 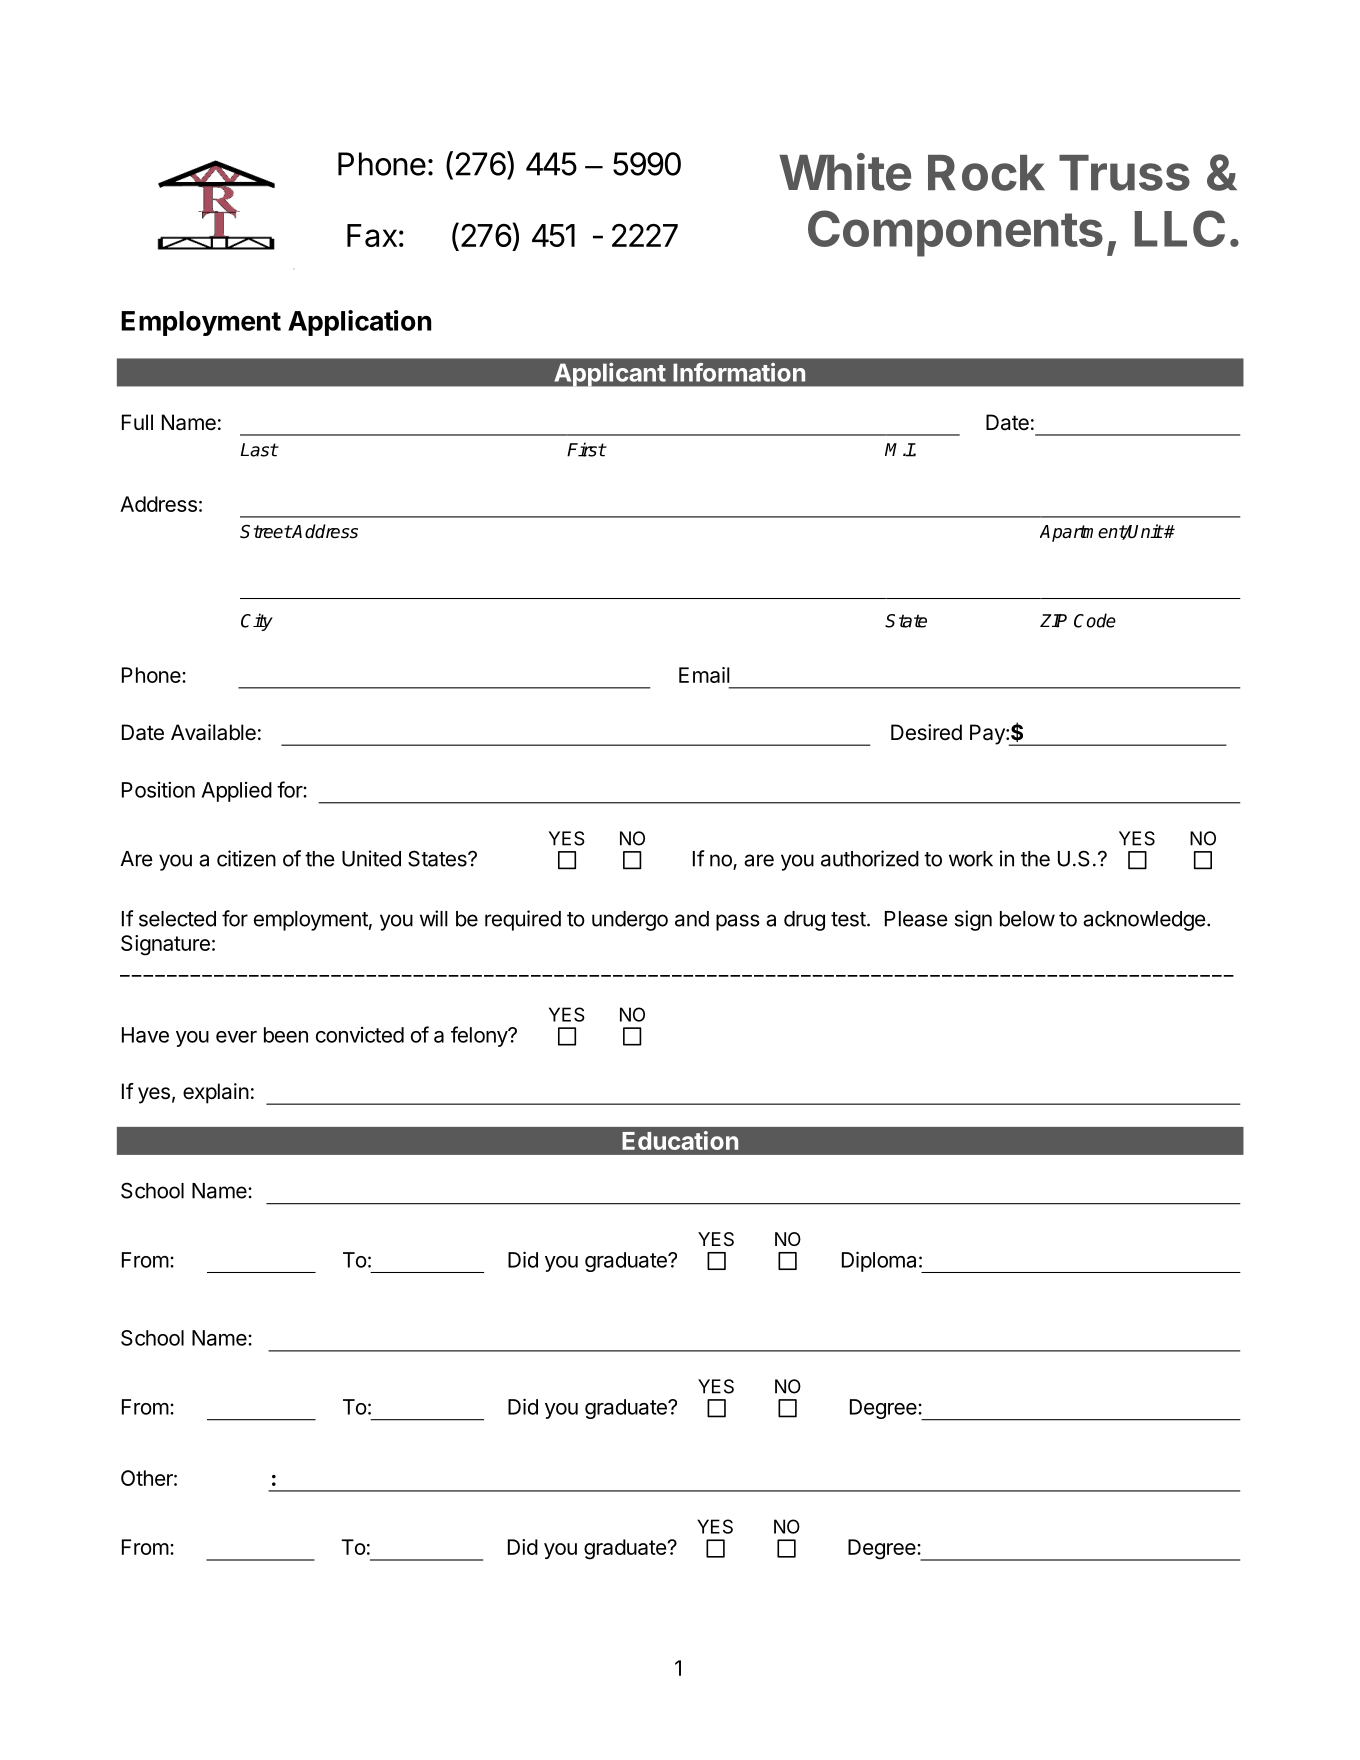 What do you see at coordinates (372, 235) in the page?
I see `Fax` at bounding box center [372, 235].
